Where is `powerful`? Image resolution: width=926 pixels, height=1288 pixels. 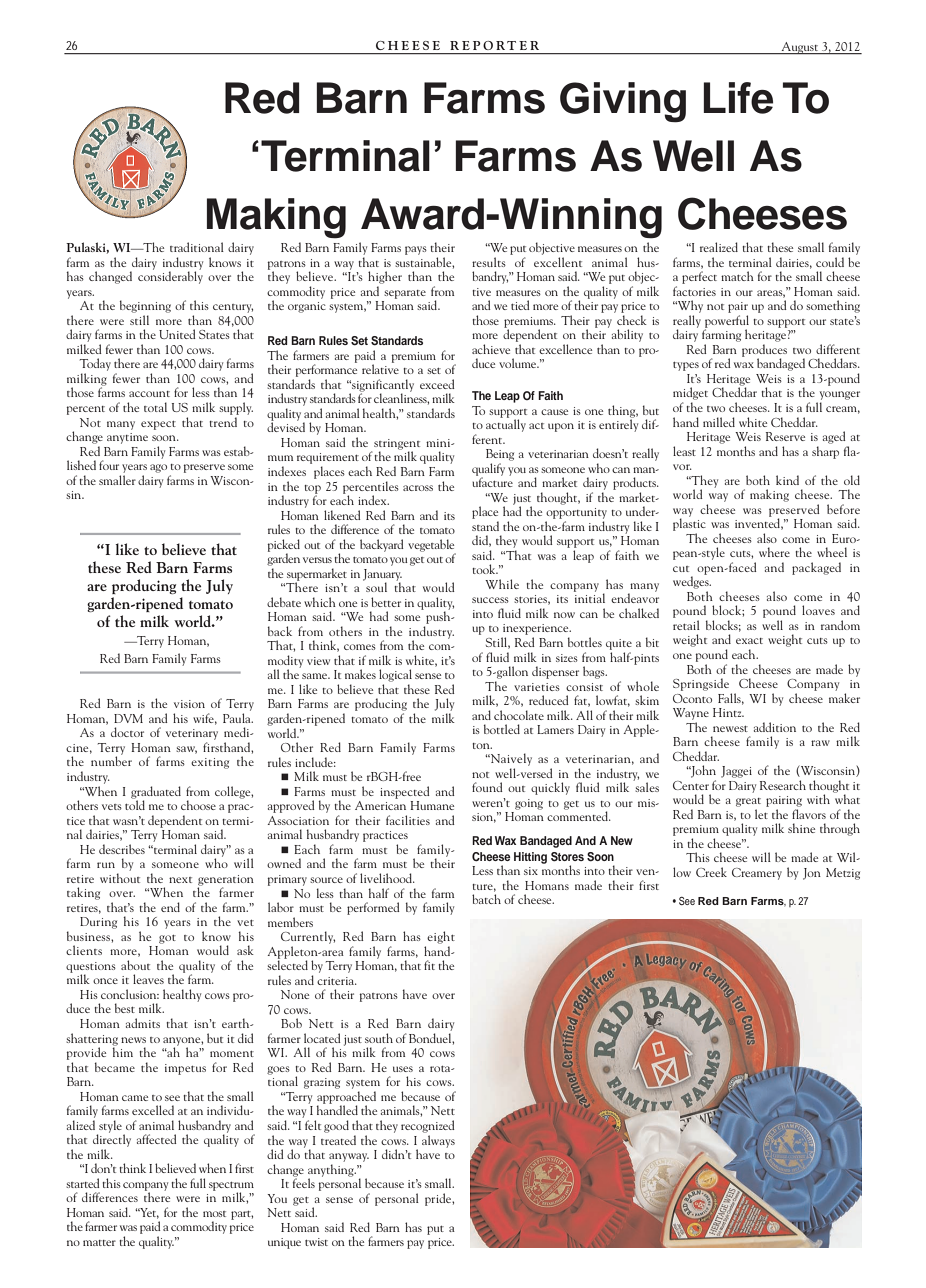 powerful is located at coordinates (727, 322).
